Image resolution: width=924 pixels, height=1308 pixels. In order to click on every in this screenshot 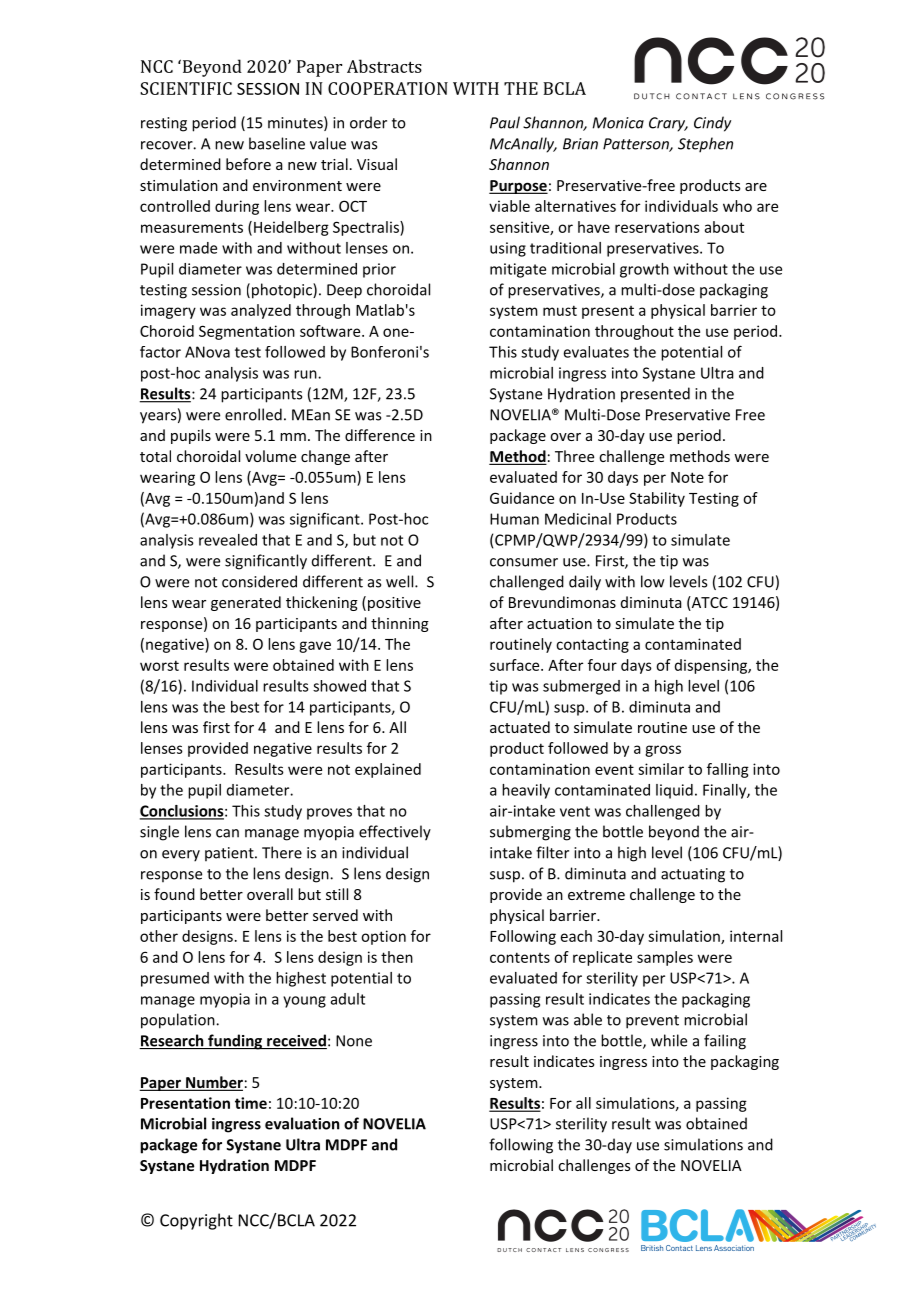, I will do `click(181, 856)`.
